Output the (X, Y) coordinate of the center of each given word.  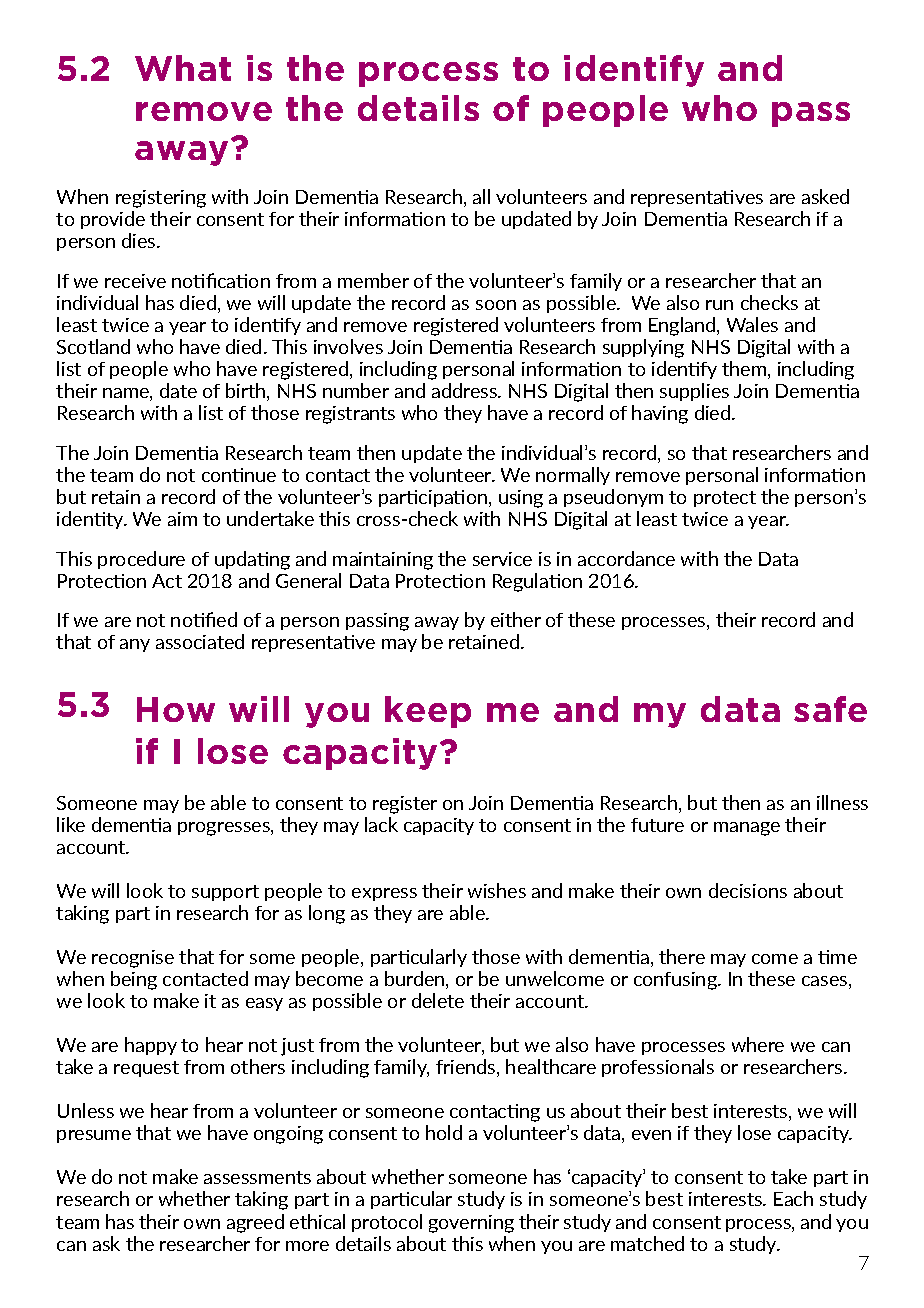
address (466, 390)
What (183, 68)
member (373, 280)
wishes (497, 890)
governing (471, 1224)
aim (182, 519)
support (225, 893)
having (660, 414)
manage (747, 829)
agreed (255, 1223)
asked (825, 196)
